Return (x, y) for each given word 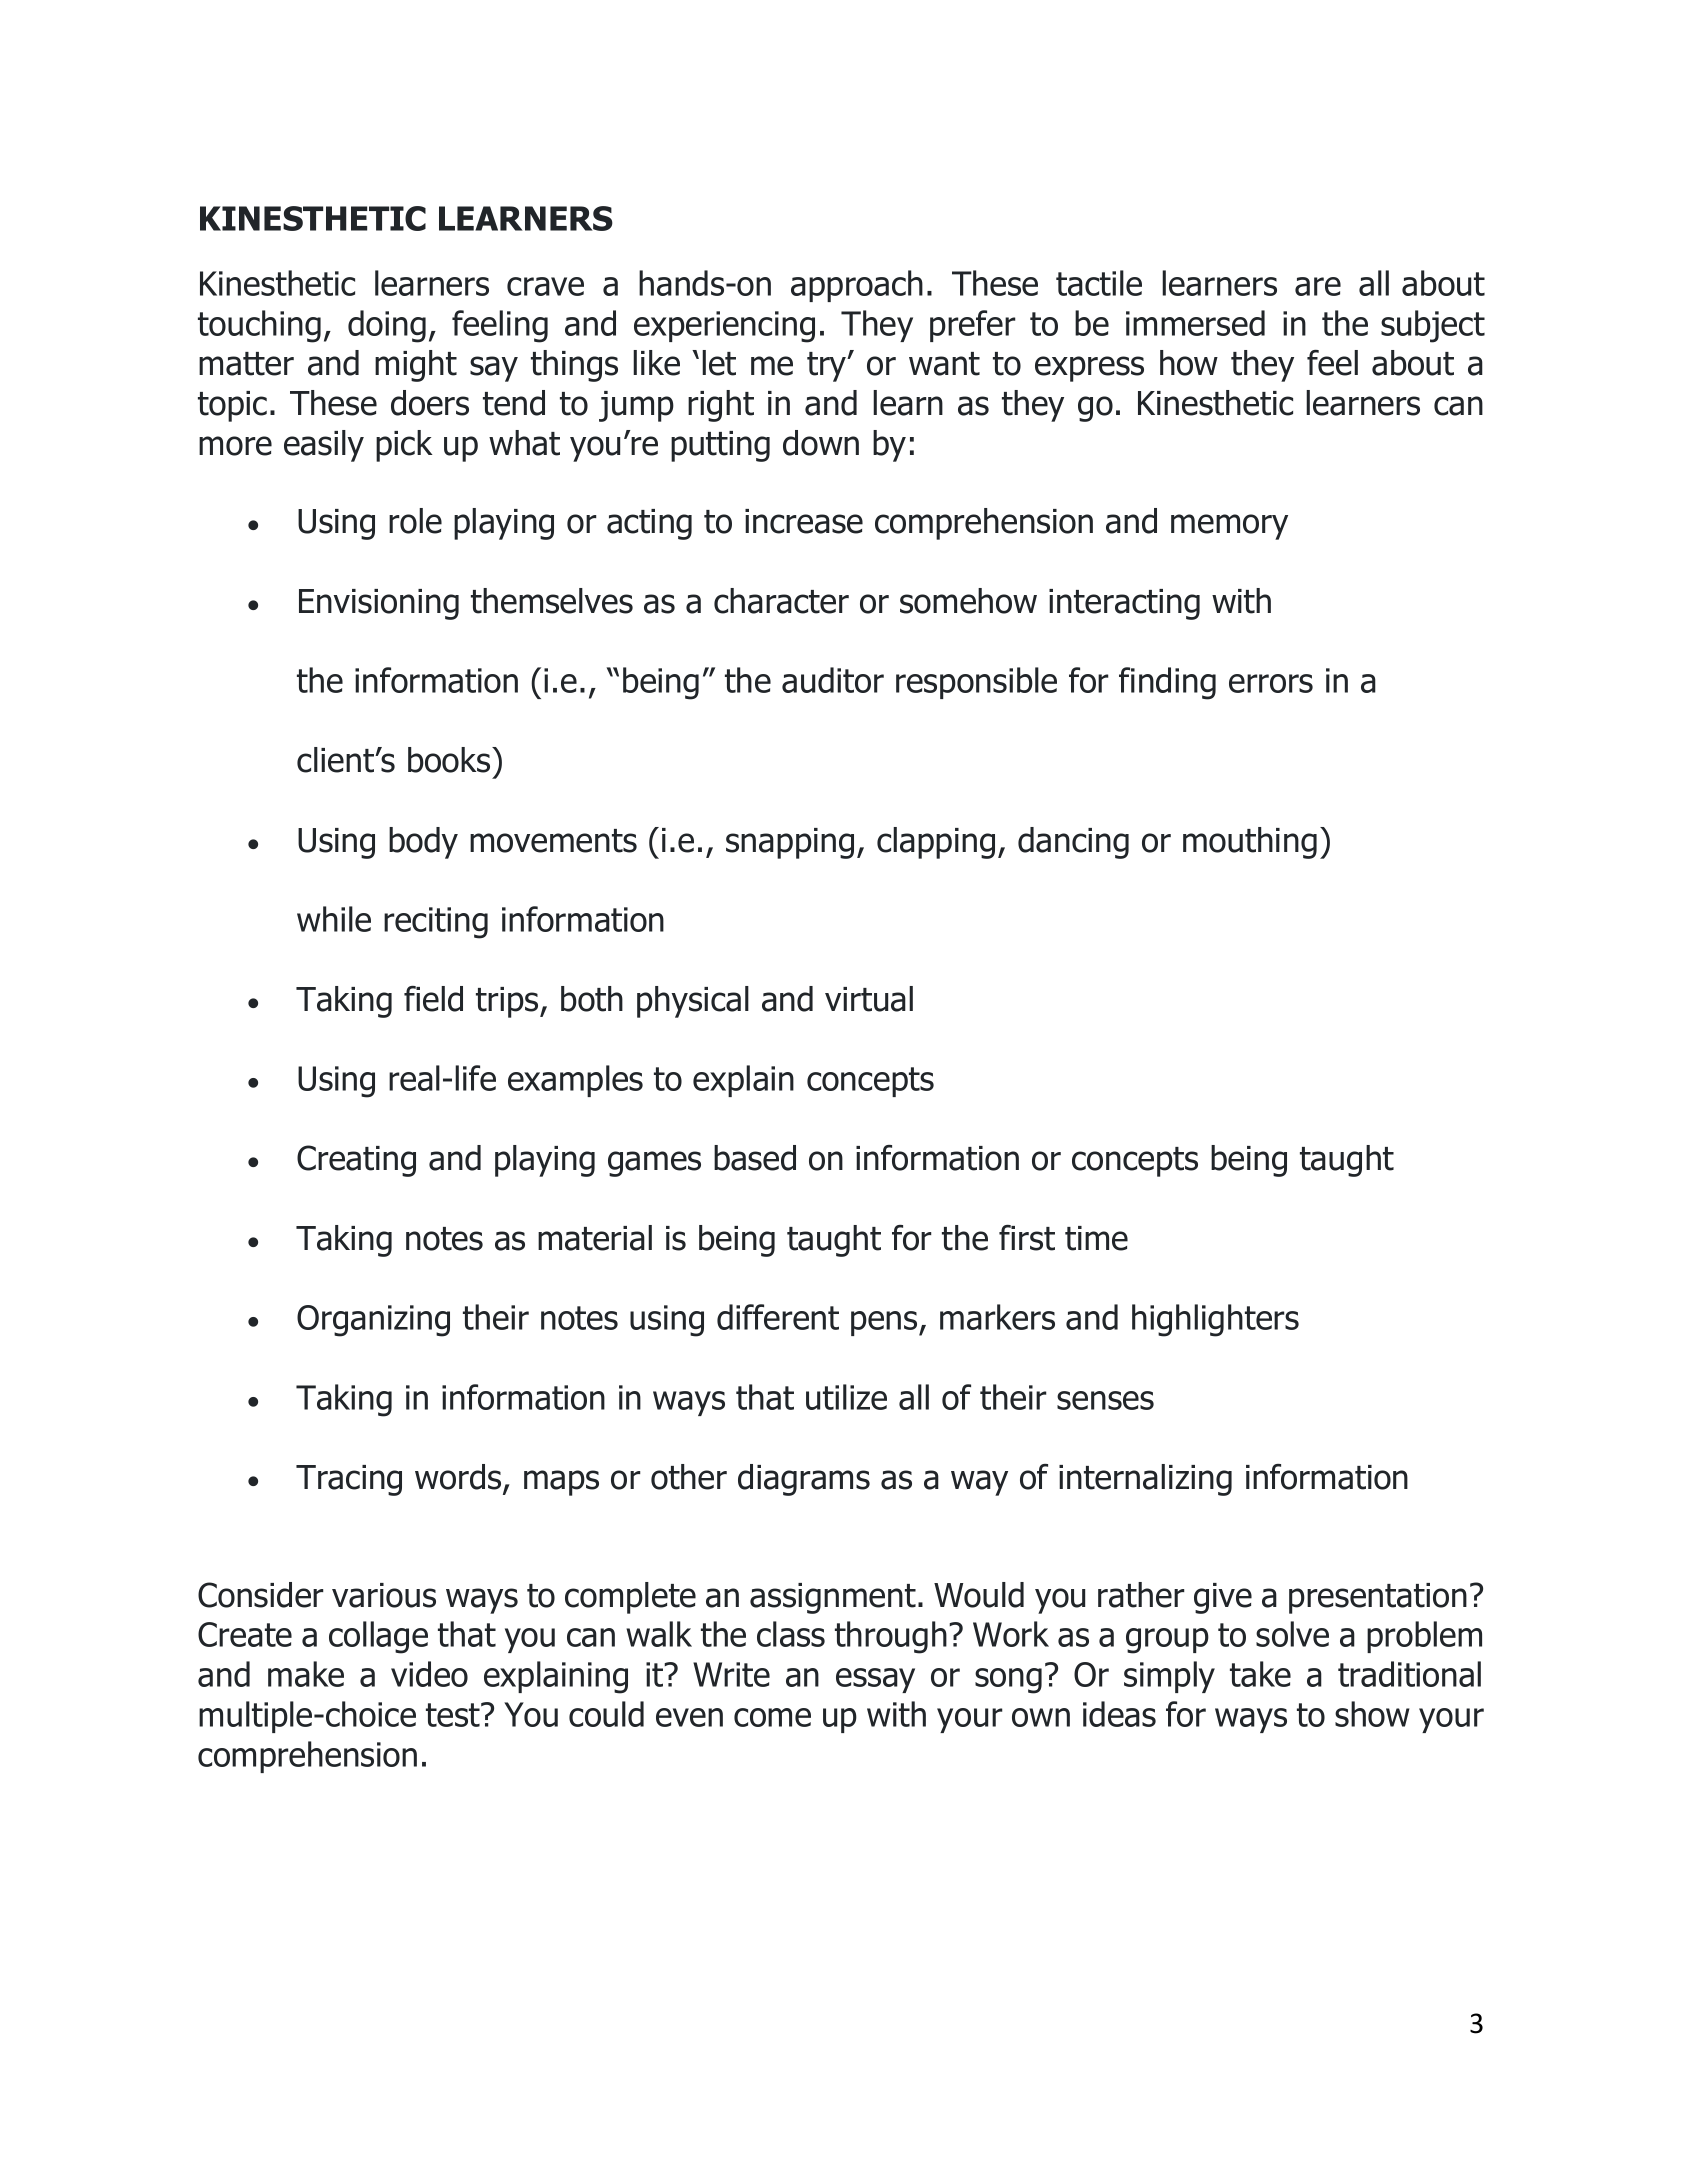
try (828, 367)
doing (387, 326)
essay (875, 1680)
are (1318, 286)
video (429, 1674)
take (1260, 1674)
